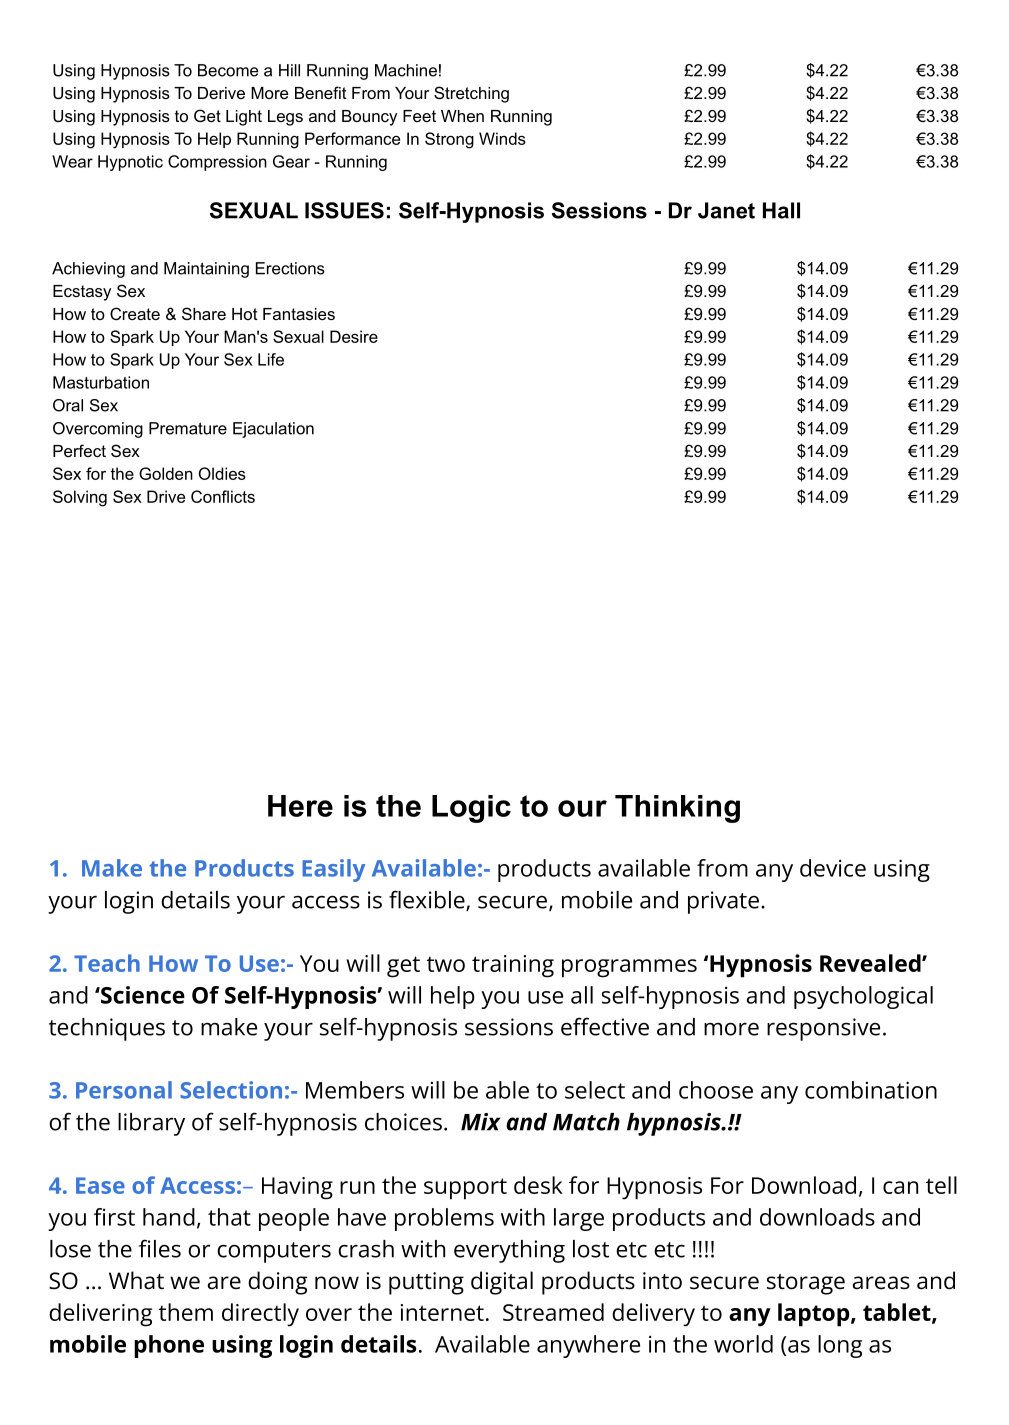 This screenshot has height=1425, width=1009. Describe the element at coordinates (186, 1312) in the screenshot. I see `them` at that location.
